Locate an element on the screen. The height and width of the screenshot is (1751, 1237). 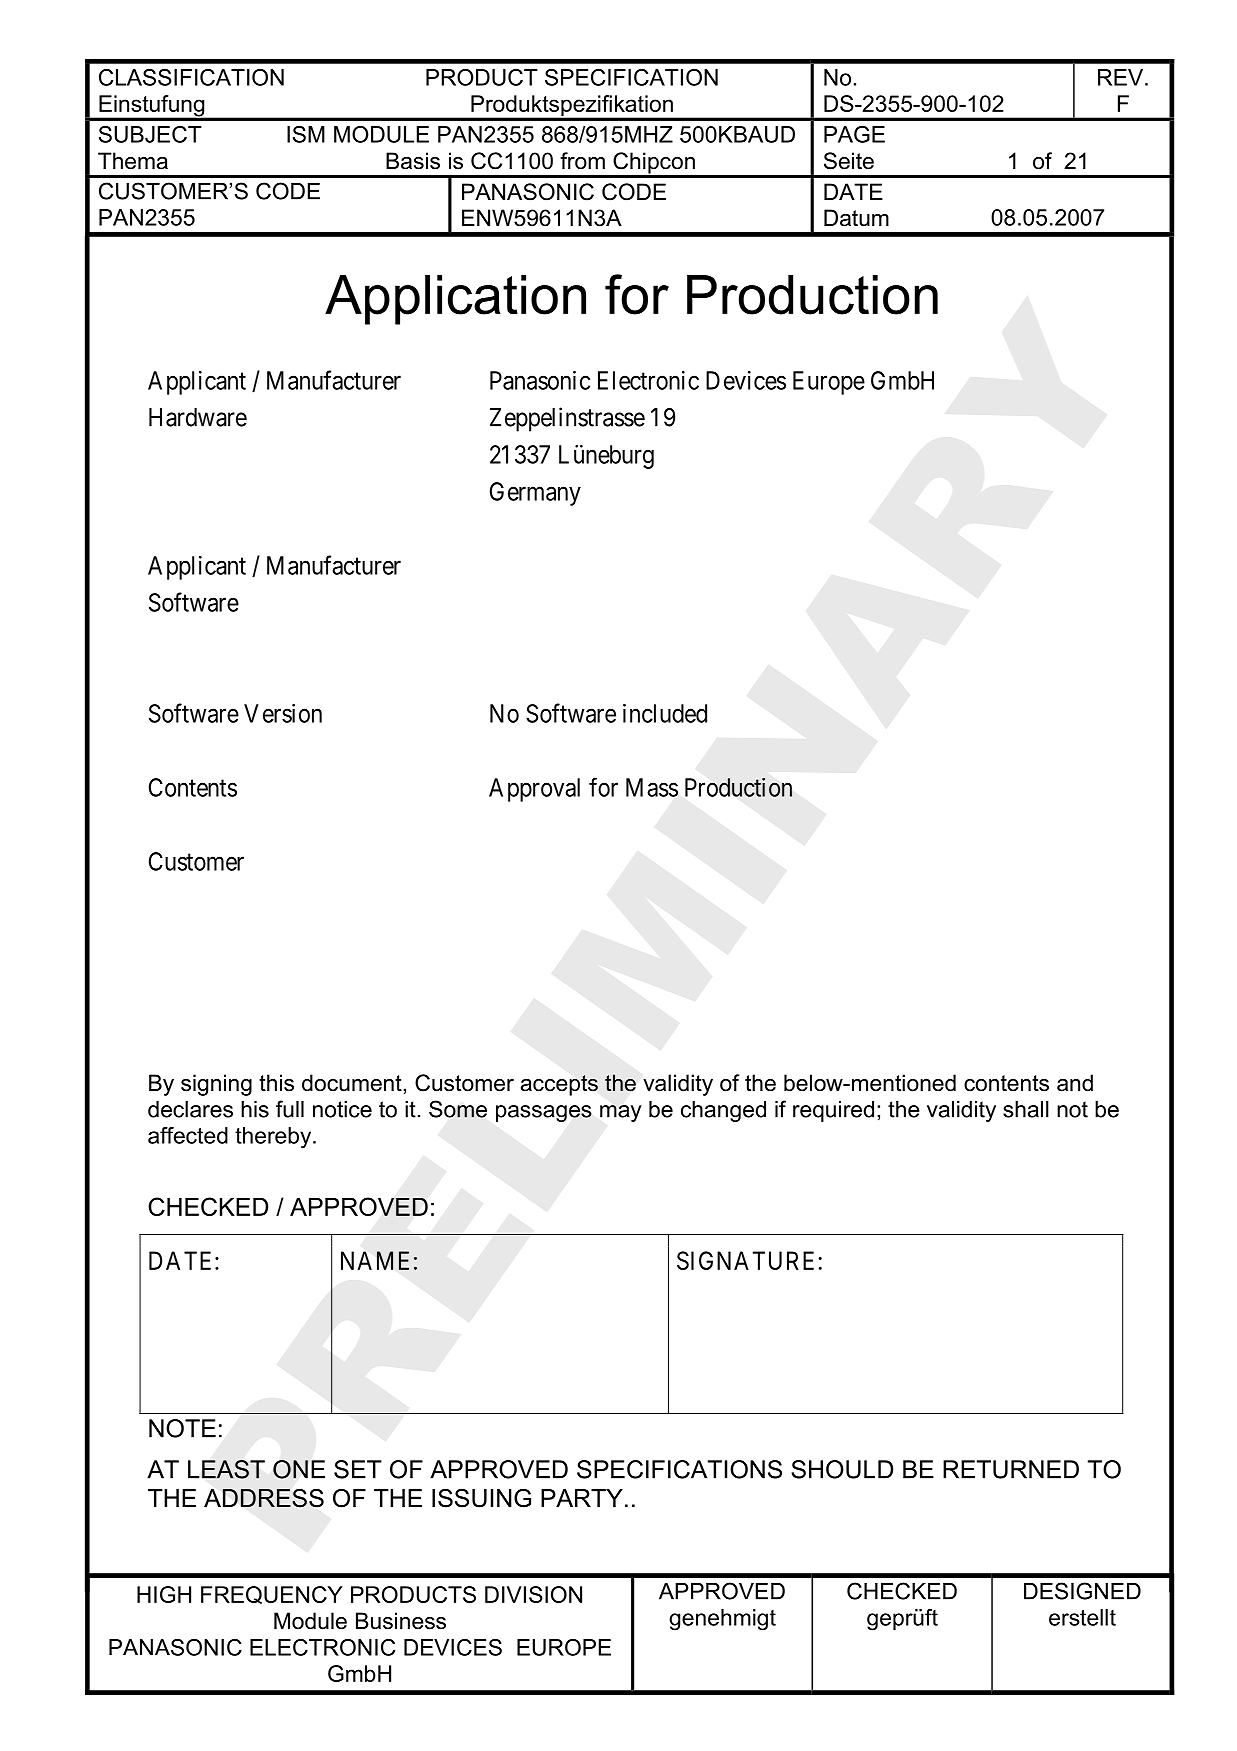
REV is located at coordinates (1122, 77).
